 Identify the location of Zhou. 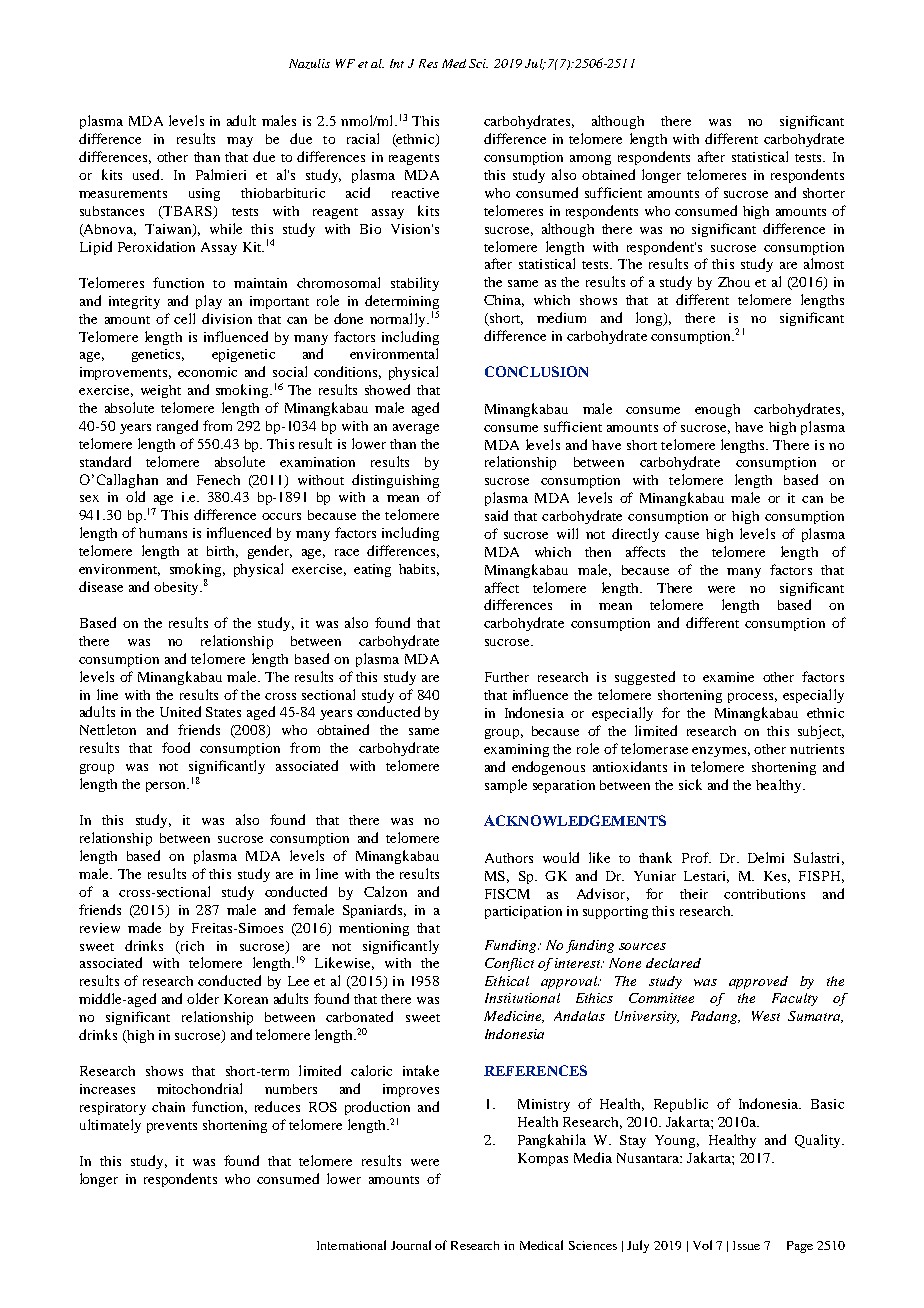
(734, 282).
